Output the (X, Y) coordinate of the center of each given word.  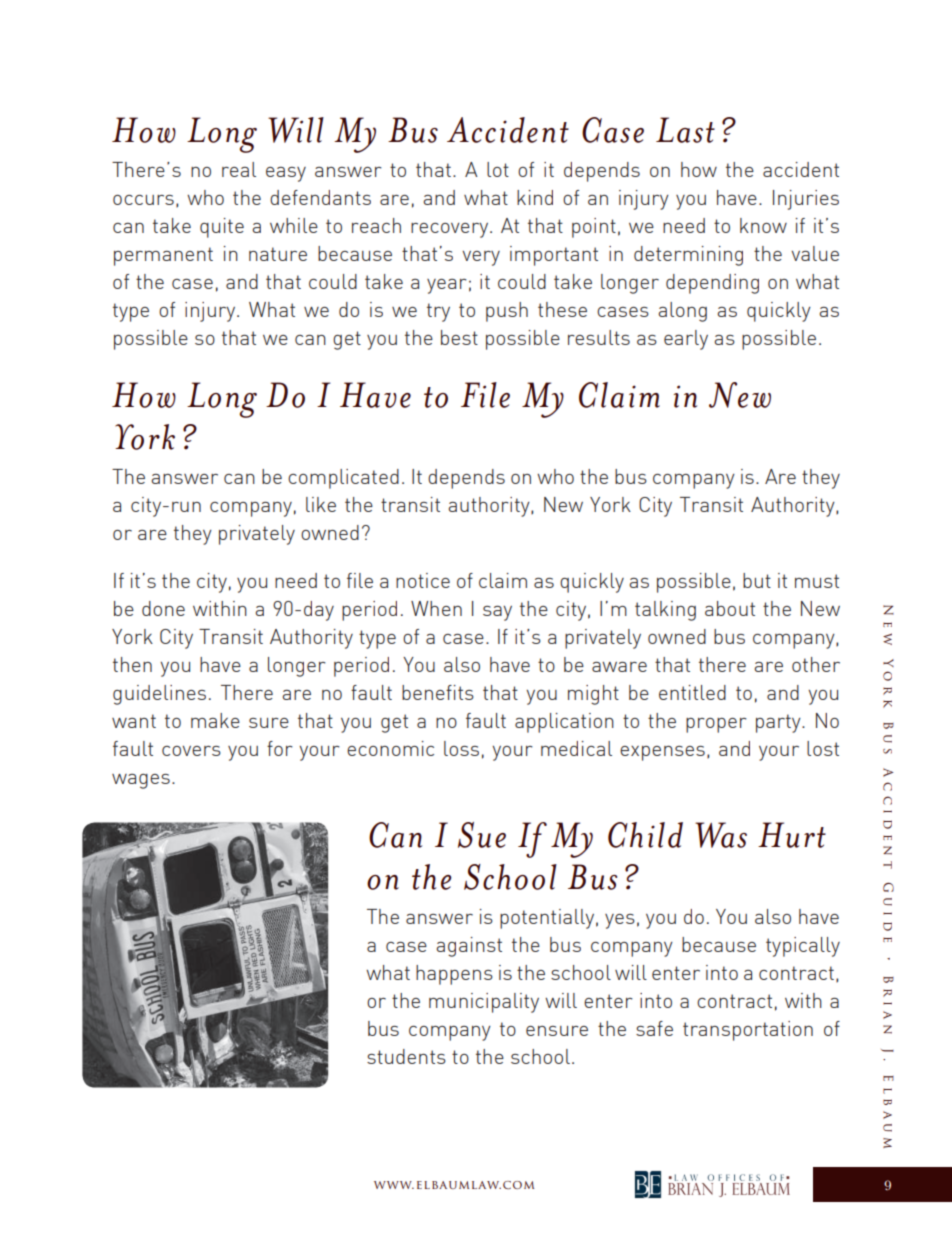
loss (461, 748)
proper (716, 725)
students (406, 1056)
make (215, 720)
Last (685, 130)
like (321, 504)
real (239, 169)
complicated (343, 479)
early (686, 340)
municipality (484, 1003)
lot (498, 169)
